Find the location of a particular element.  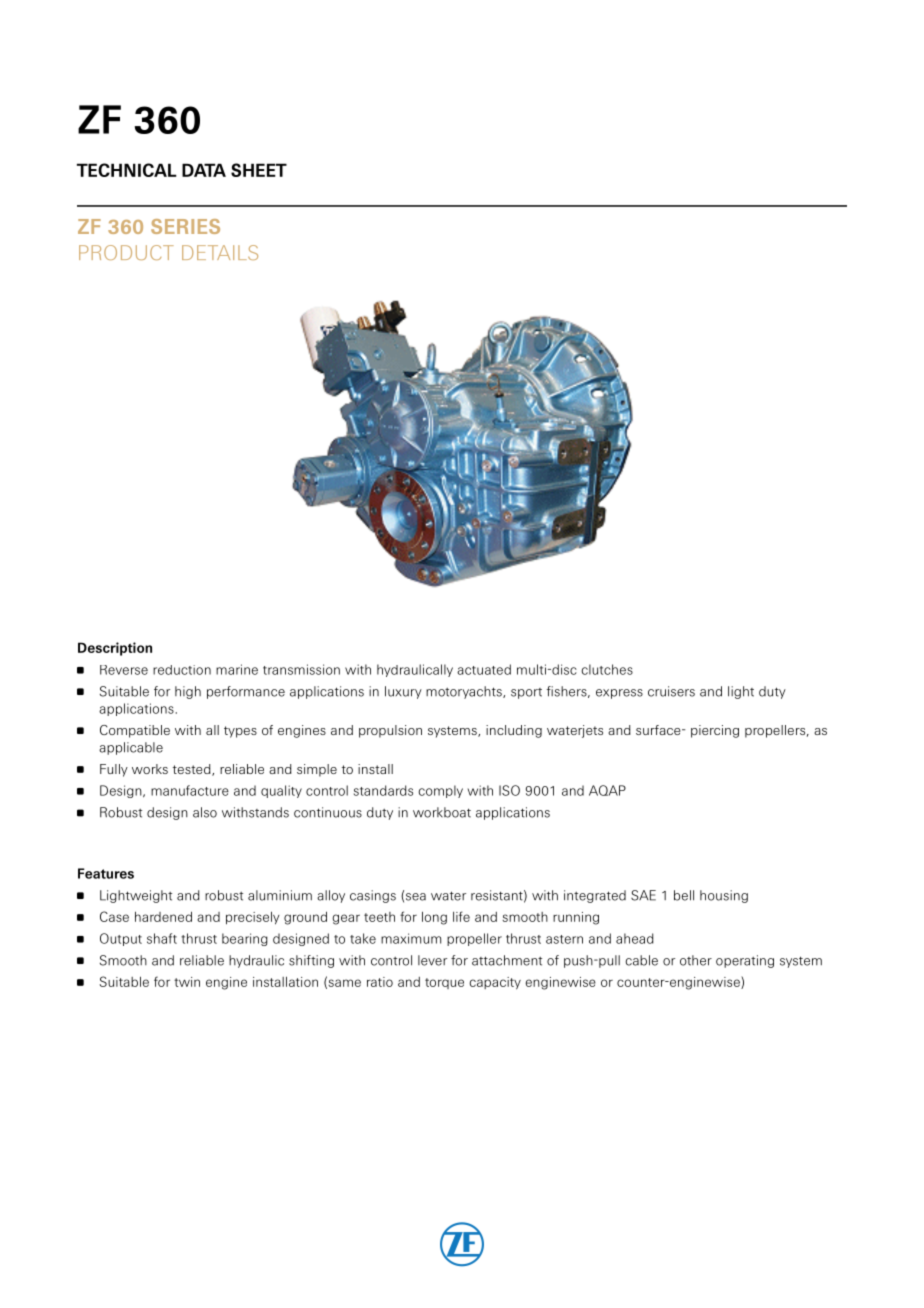

lever is located at coordinates (432, 960).
